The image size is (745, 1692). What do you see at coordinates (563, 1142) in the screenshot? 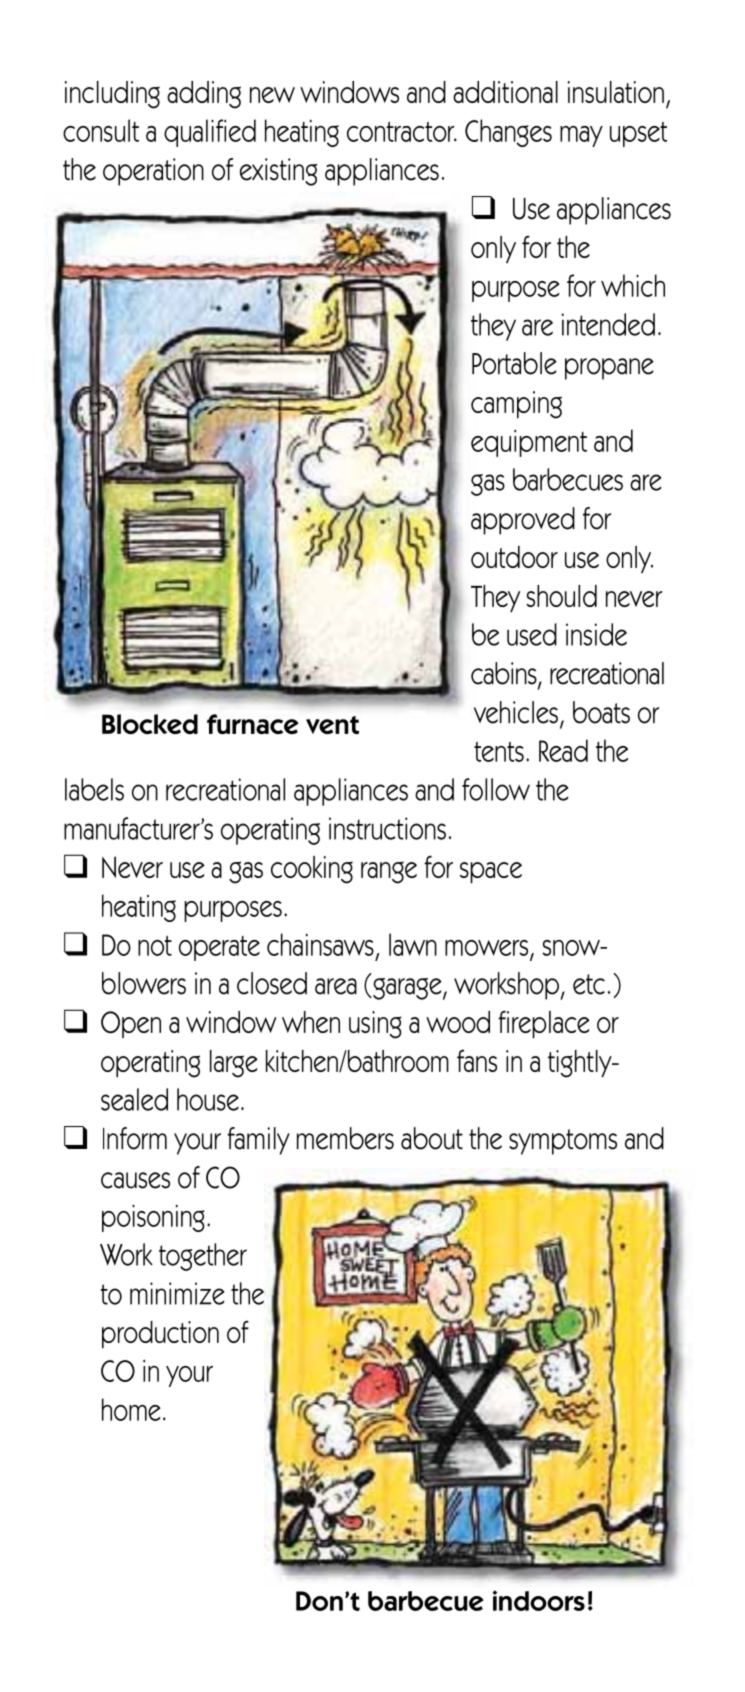
I see `symptoms` at bounding box center [563, 1142].
